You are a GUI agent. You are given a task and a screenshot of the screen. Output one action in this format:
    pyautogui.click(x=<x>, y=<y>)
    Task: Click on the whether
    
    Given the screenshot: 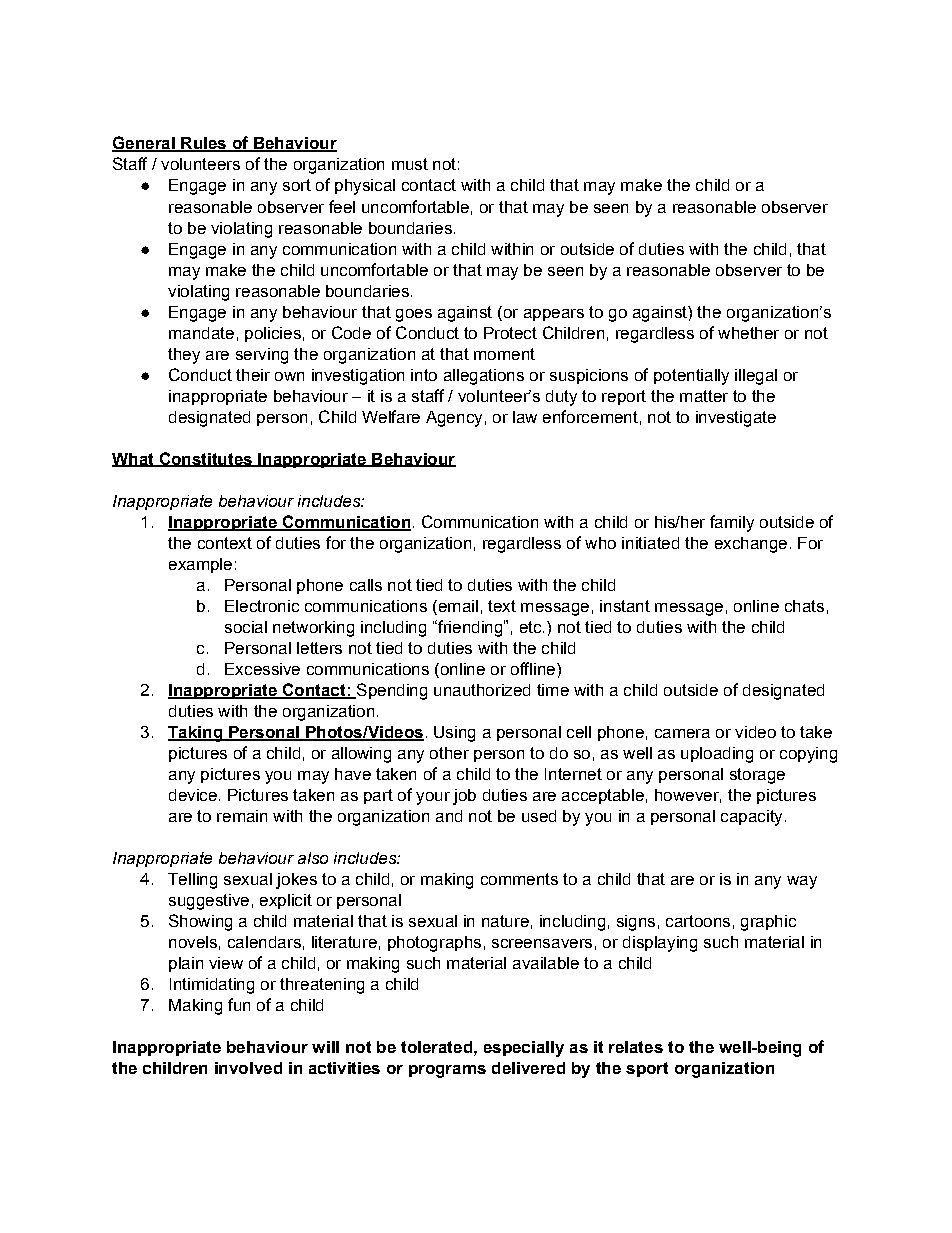 What is the action you would take?
    pyautogui.click(x=748, y=333)
